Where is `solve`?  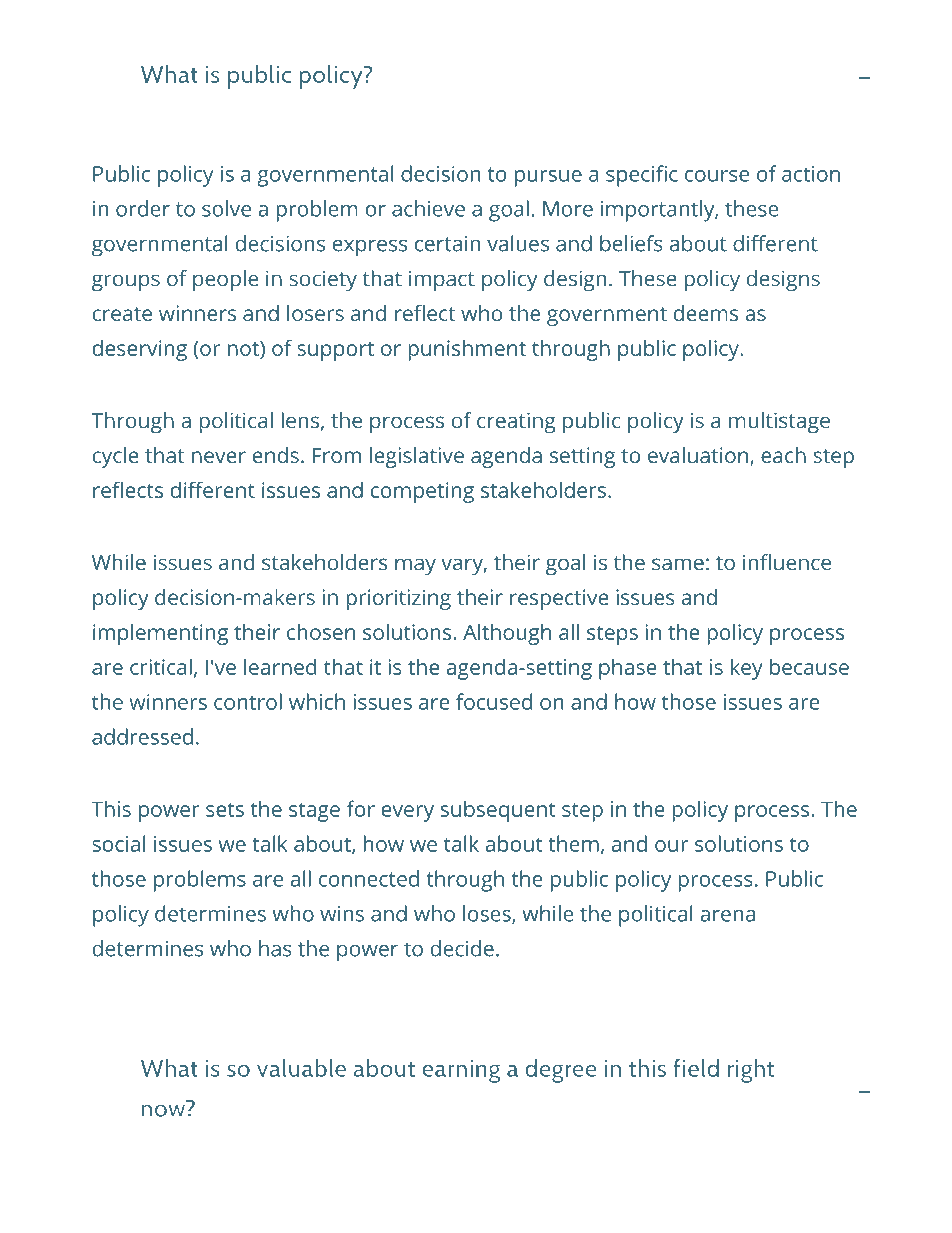
solve is located at coordinates (226, 208).
